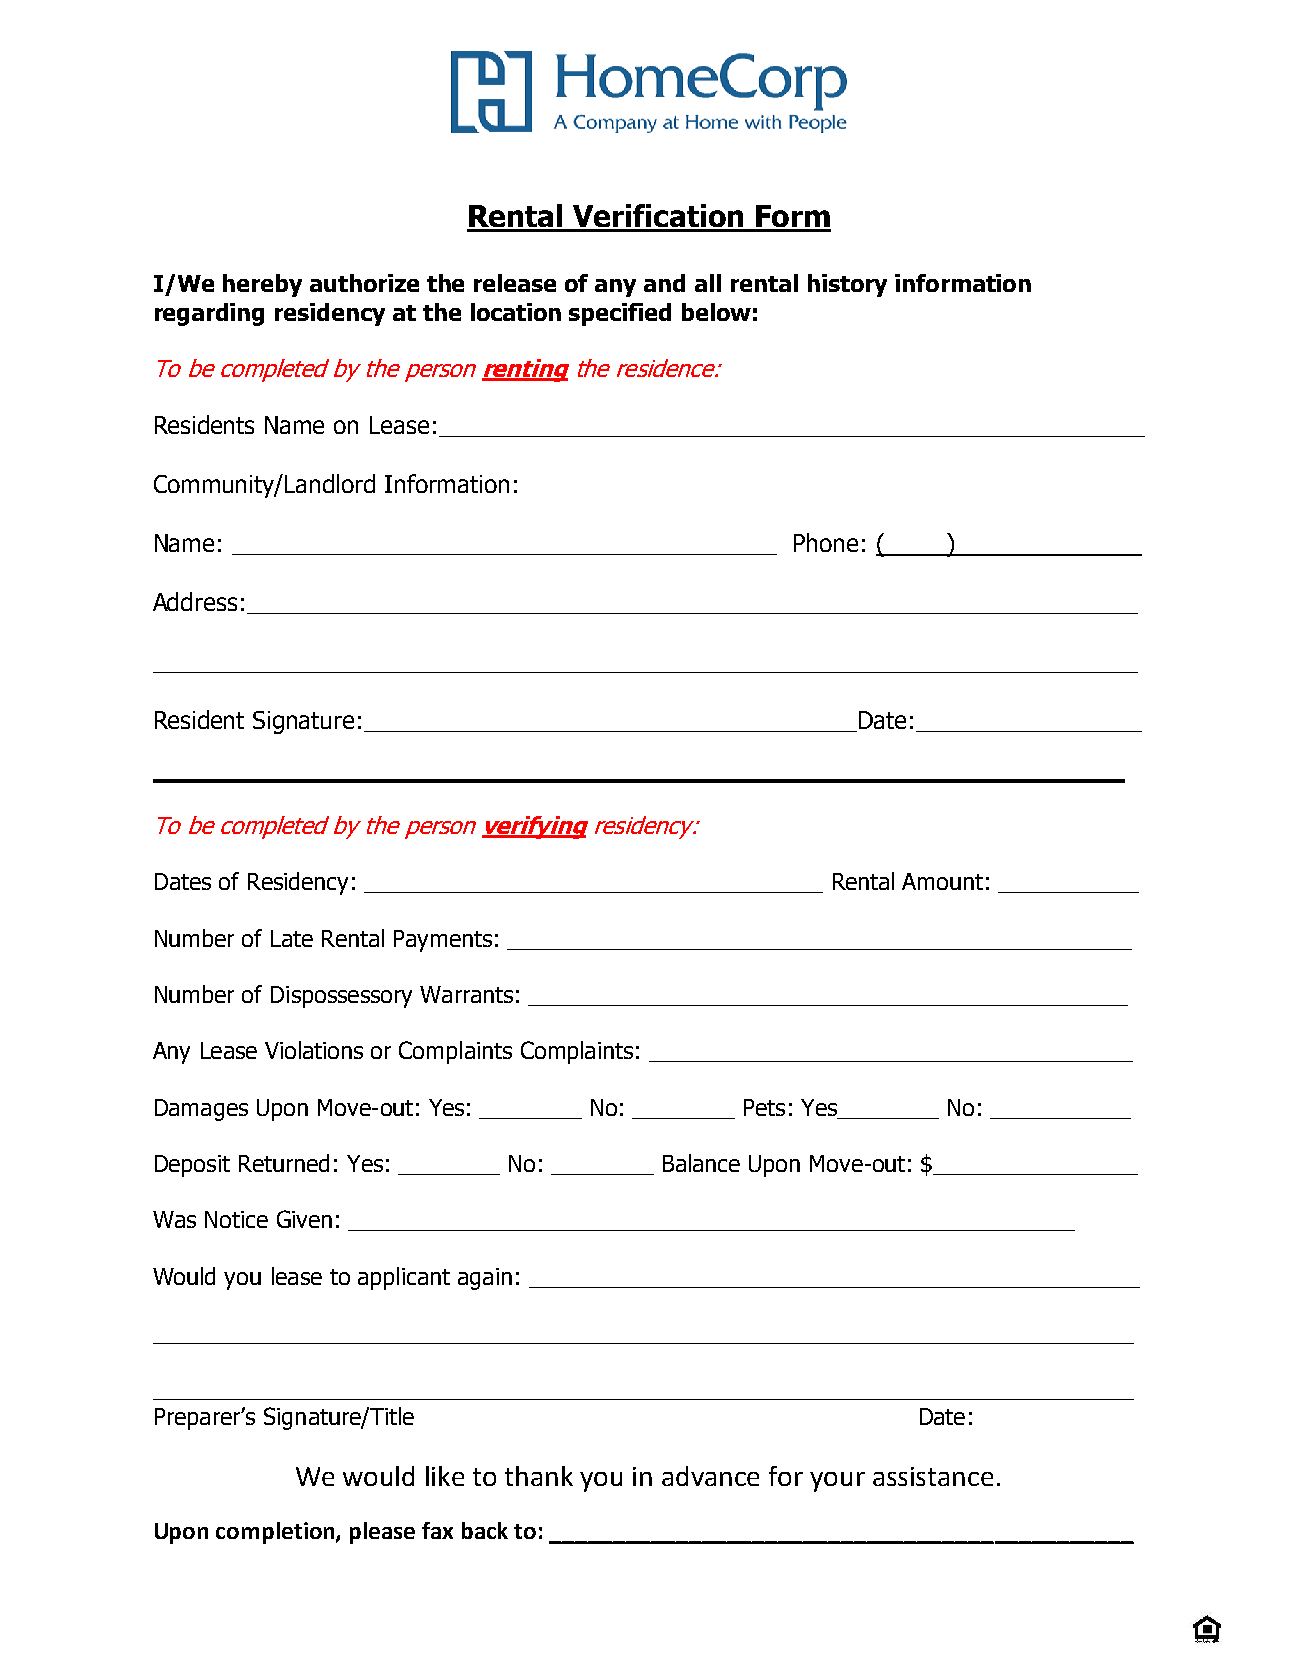 The width and height of the screenshot is (1298, 1680). What do you see at coordinates (516, 312) in the screenshot?
I see `location` at bounding box center [516, 312].
